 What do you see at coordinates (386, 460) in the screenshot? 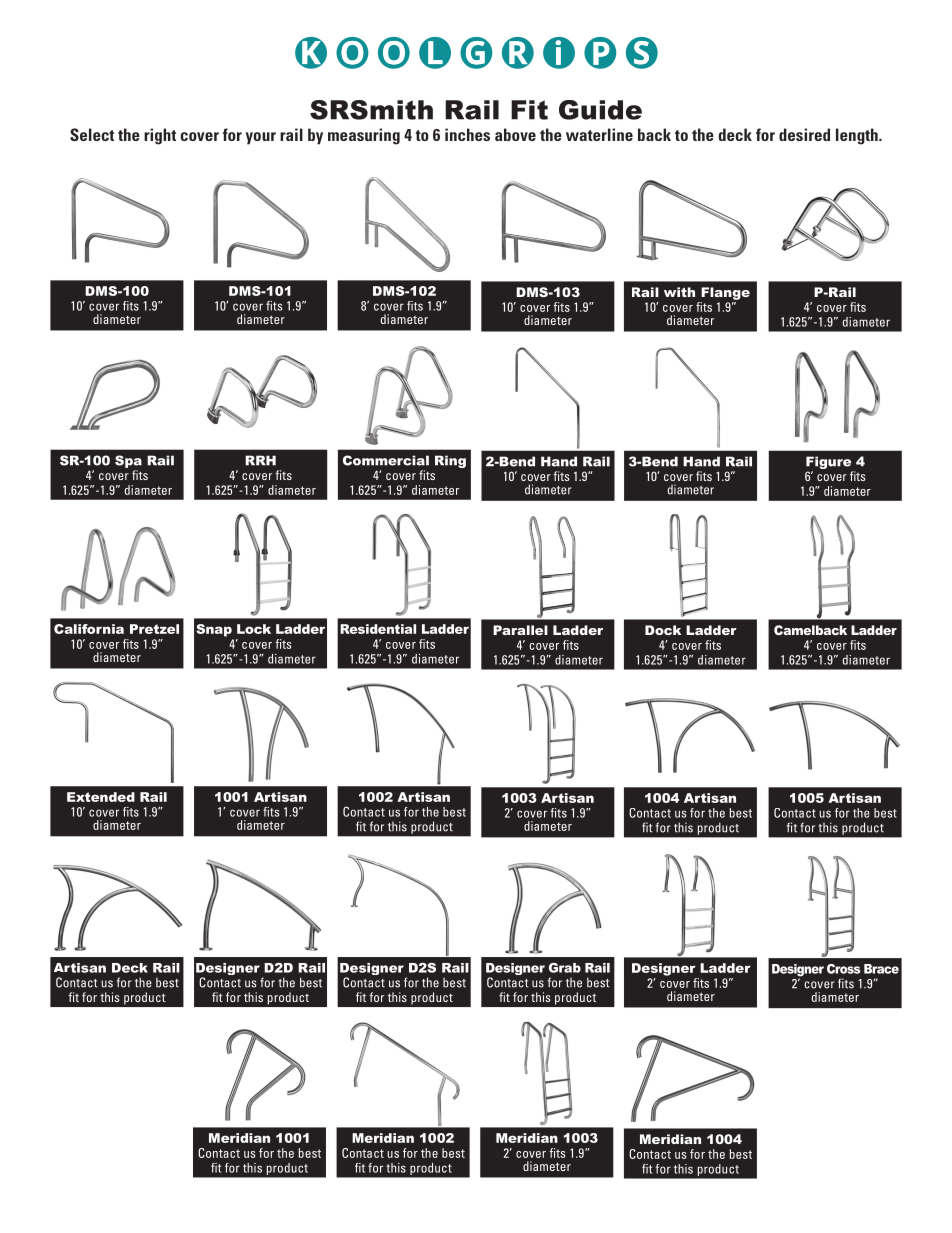
I see `Commercial` at bounding box center [386, 460].
